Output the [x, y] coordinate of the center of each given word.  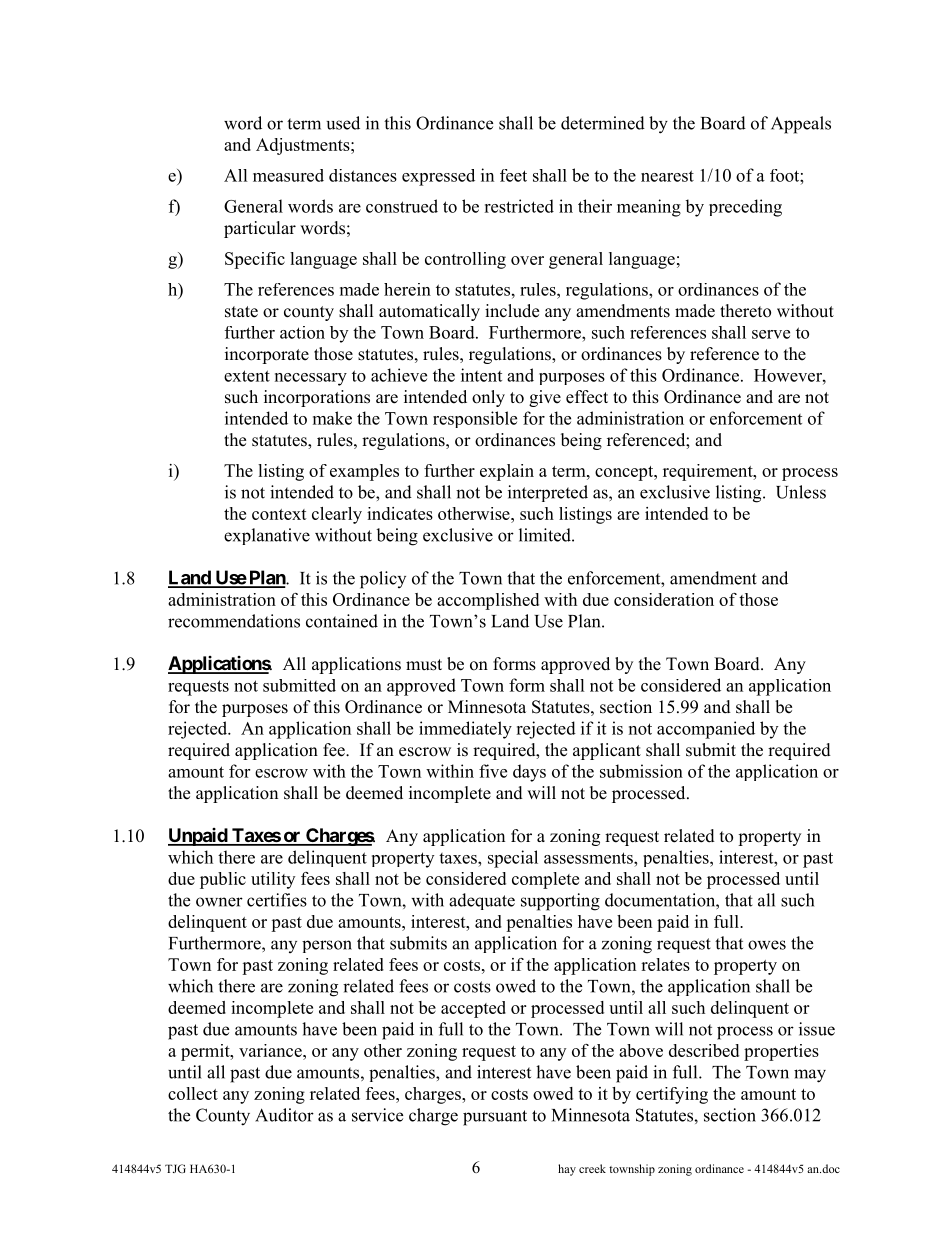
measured [288, 175]
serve [771, 334]
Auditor [284, 1115]
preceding [745, 208]
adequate [482, 901]
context [279, 514]
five [493, 771]
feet [513, 175]
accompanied [706, 730]
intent [481, 375]
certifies [277, 900]
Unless [801, 492]
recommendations [234, 621]
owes [767, 945]
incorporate [267, 355]
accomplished [488, 601]
